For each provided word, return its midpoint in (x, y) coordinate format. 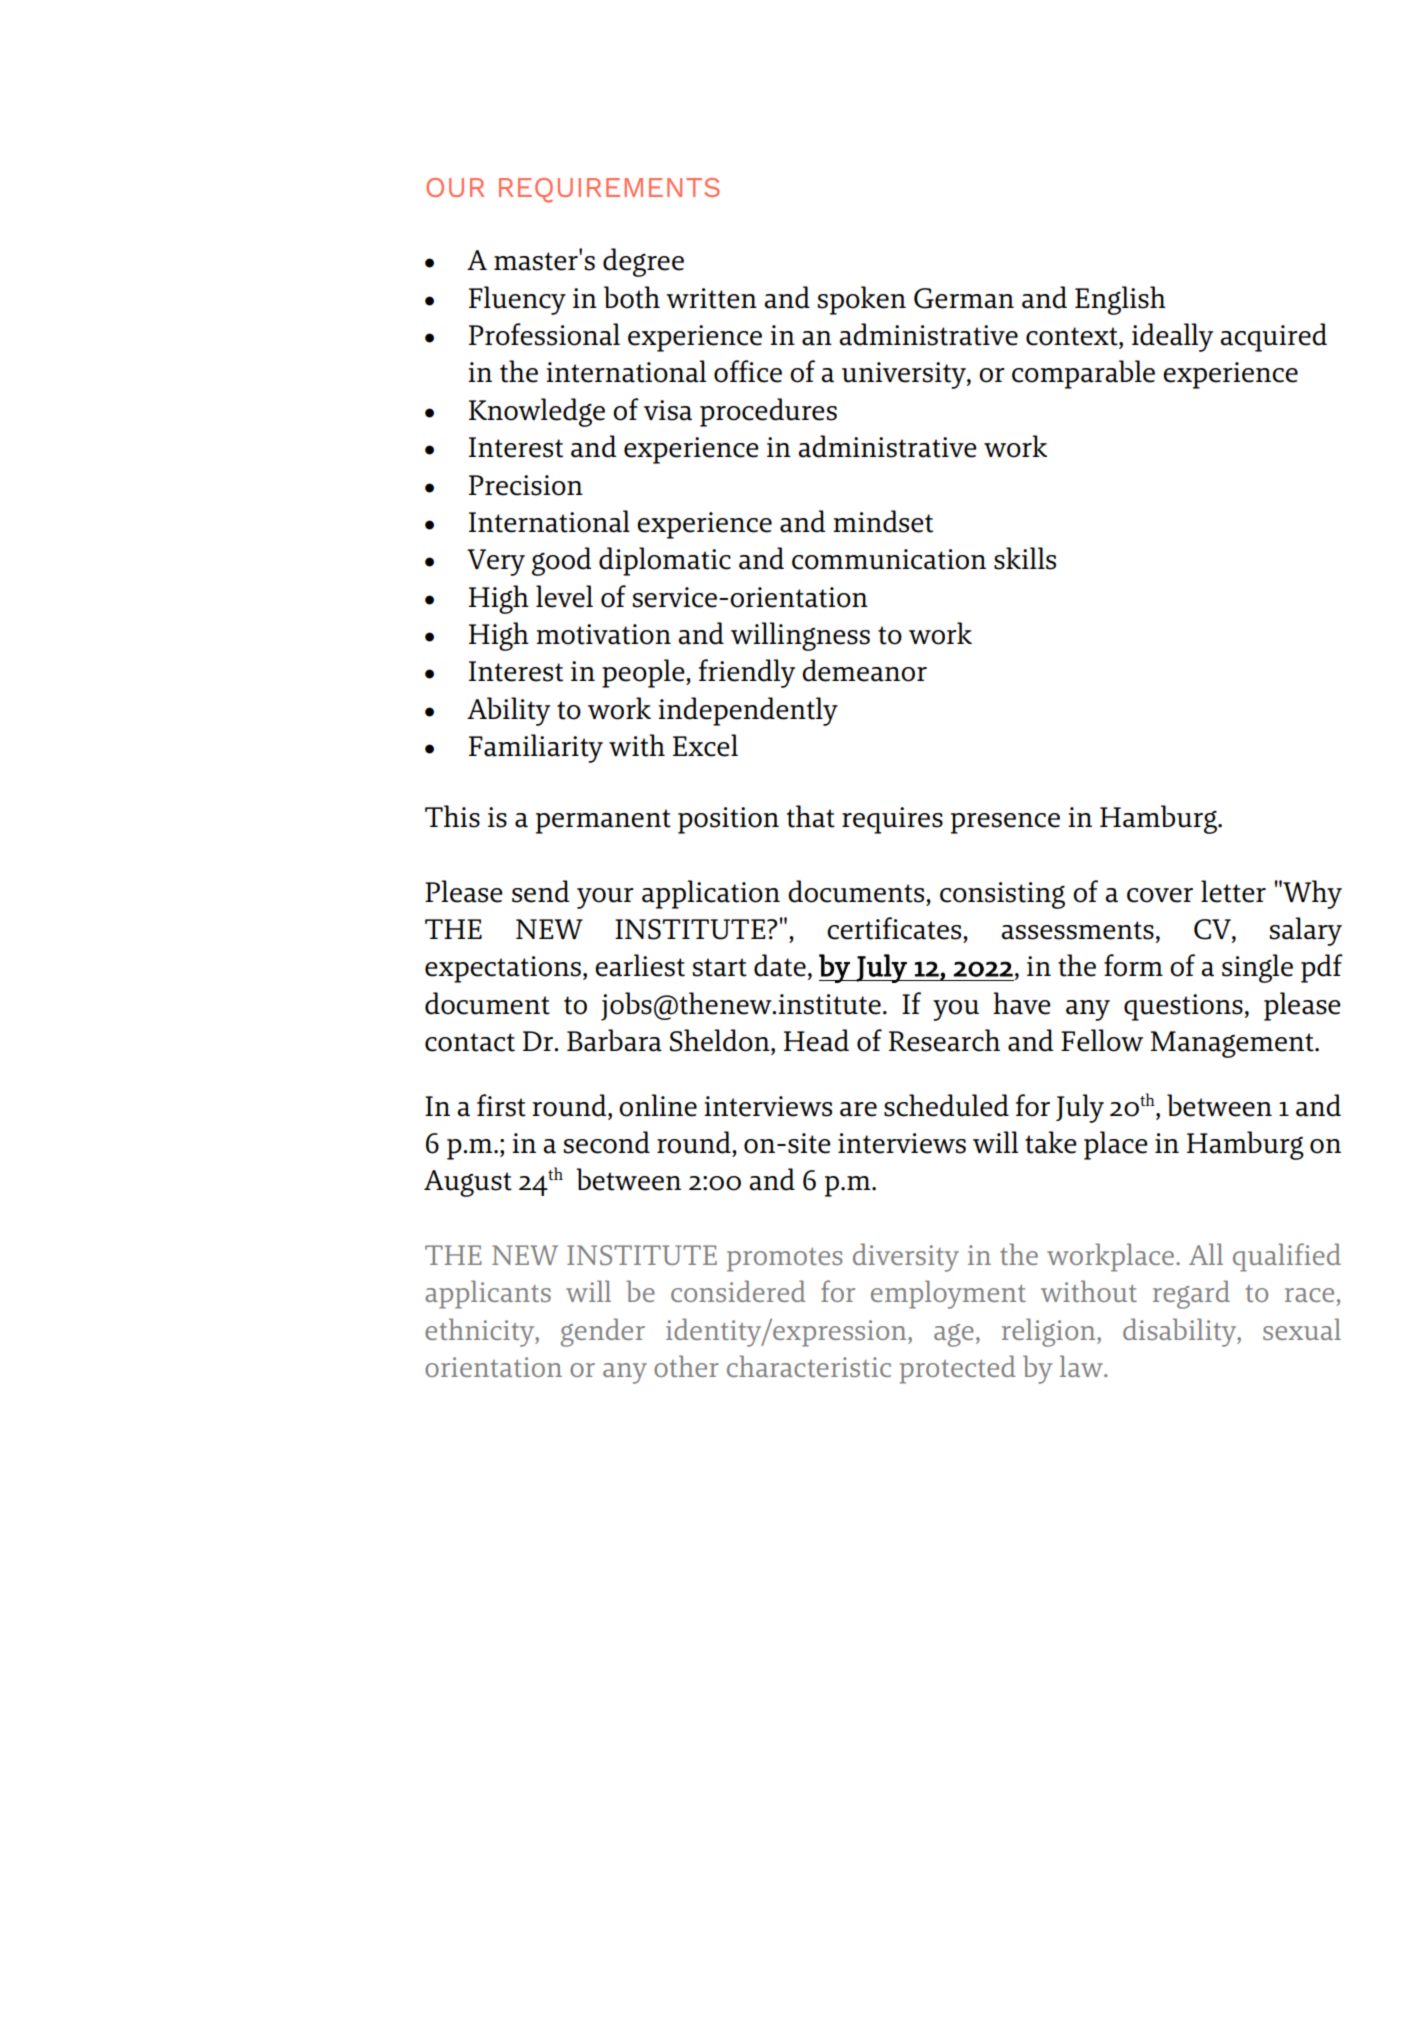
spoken (862, 300)
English (1120, 300)
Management (1233, 1044)
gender (603, 1332)
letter (1233, 891)
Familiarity (536, 748)
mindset (883, 521)
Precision (526, 485)
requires (892, 820)
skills (1025, 558)
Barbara (614, 1040)
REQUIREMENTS (609, 190)
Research (944, 1040)
